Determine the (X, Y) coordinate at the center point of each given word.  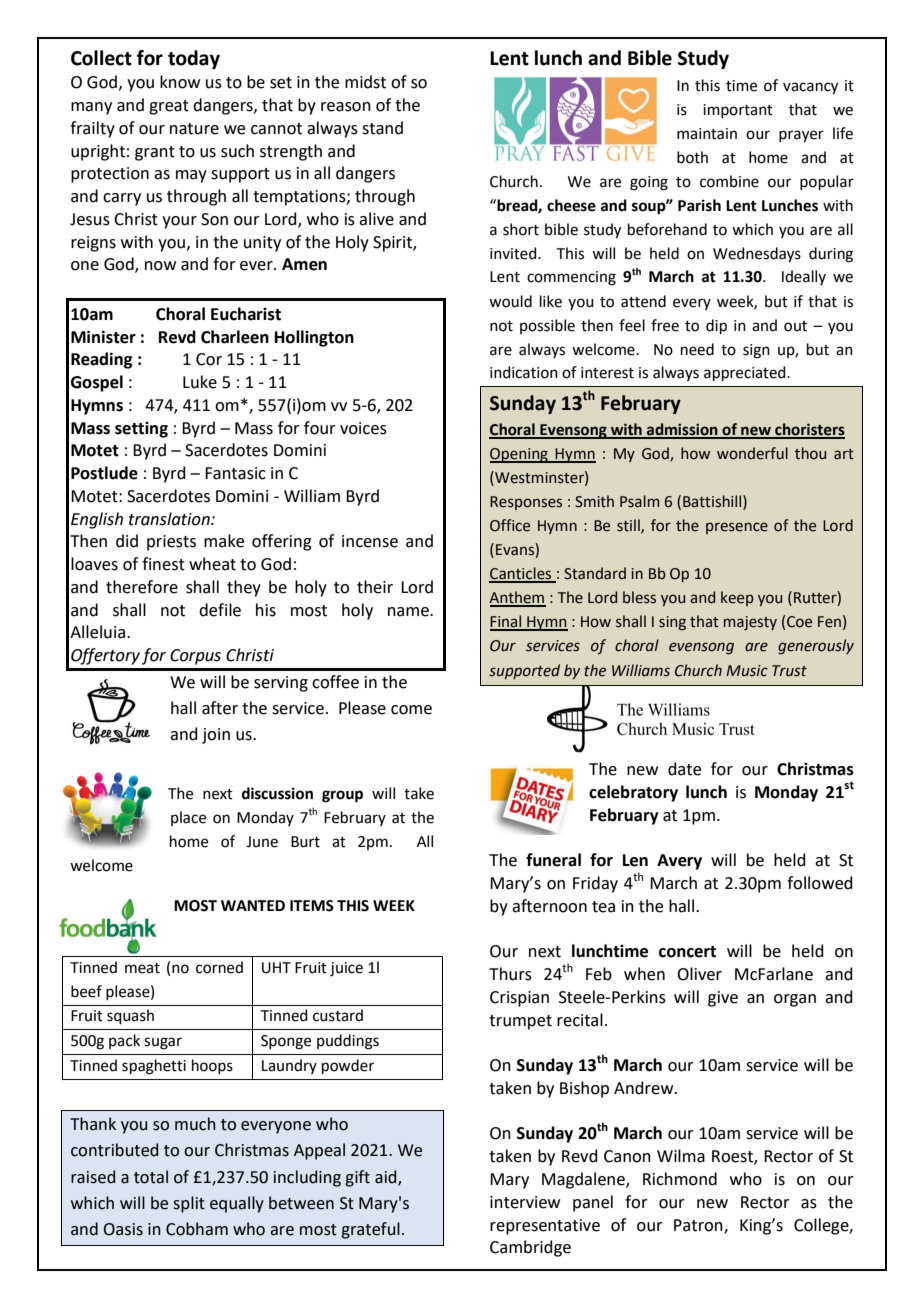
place (188, 818)
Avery (679, 862)
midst (365, 82)
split (189, 1204)
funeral (553, 860)
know (180, 82)
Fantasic (235, 473)
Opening (520, 455)
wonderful (752, 453)
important (738, 111)
